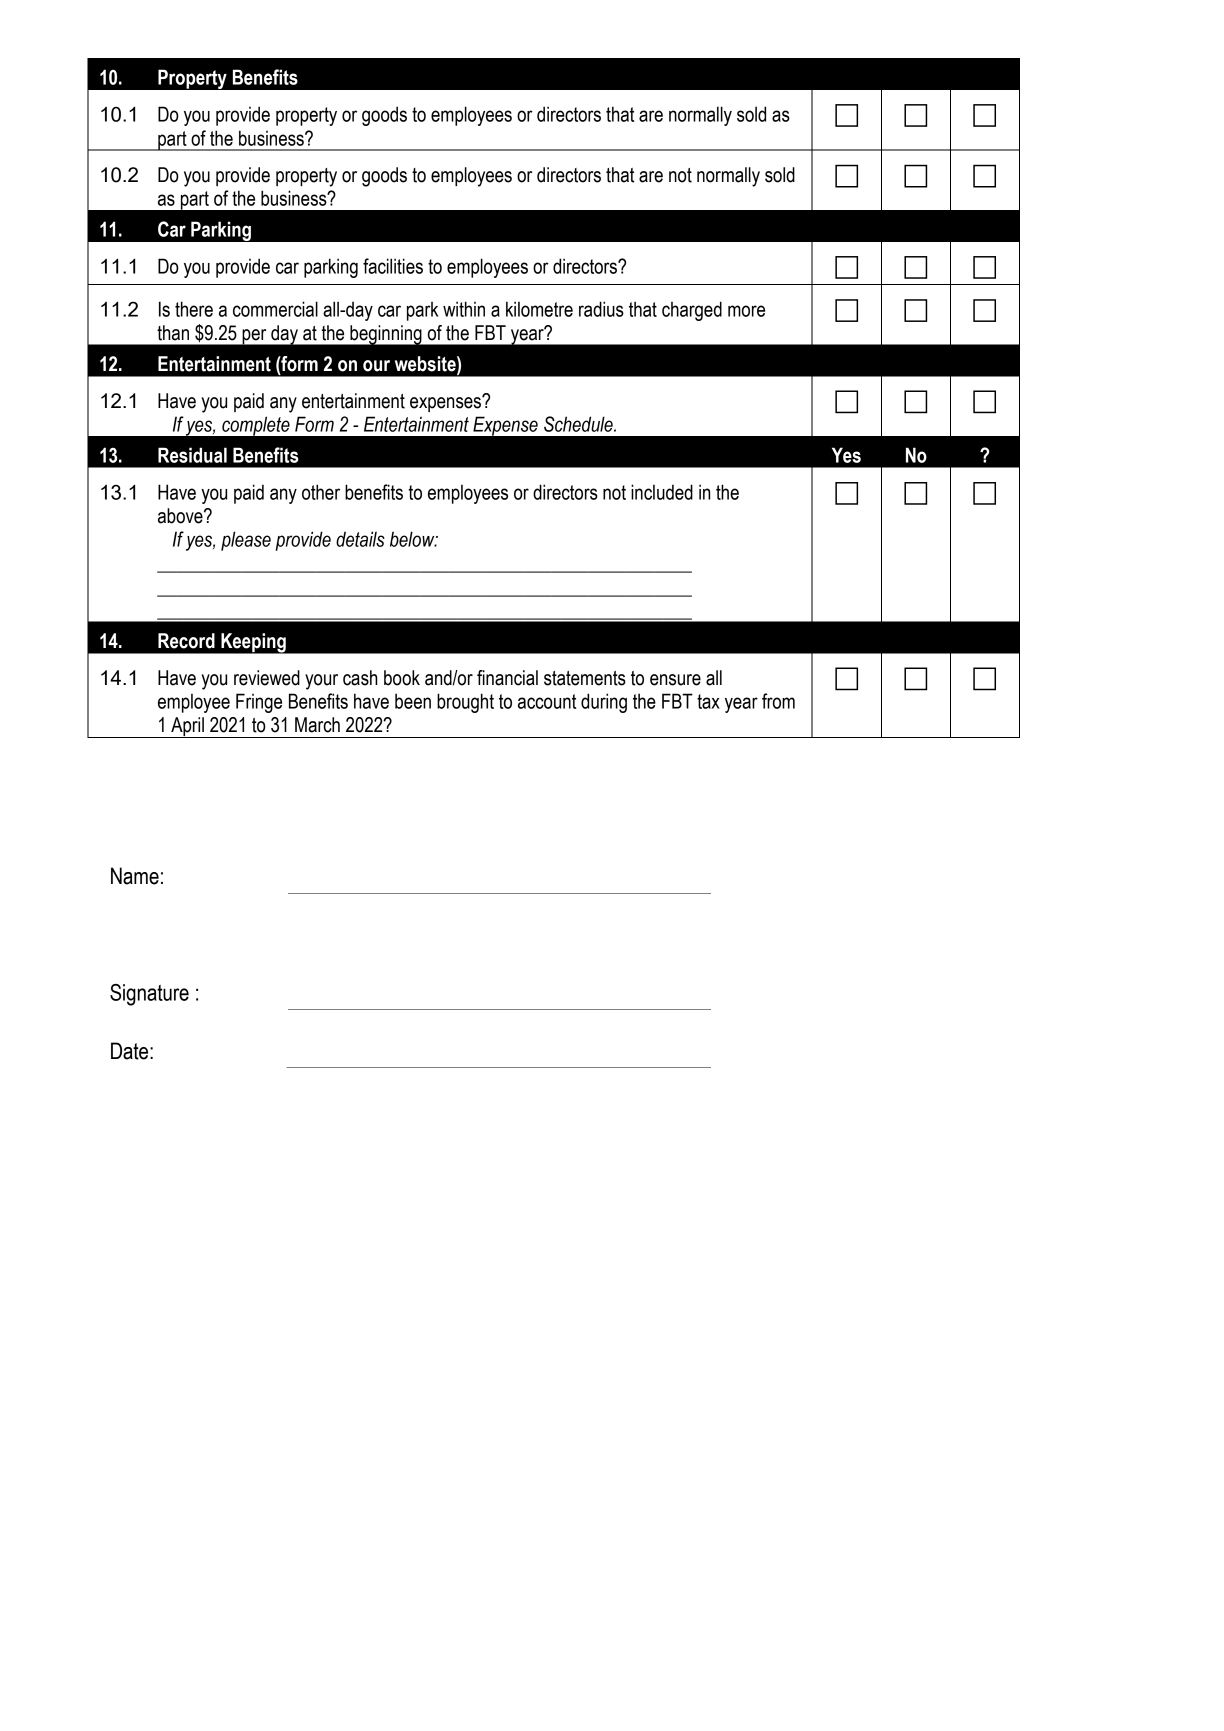 Image resolution: width=1224 pixels, height=1731 pixels. I want to click on included, so click(662, 492).
